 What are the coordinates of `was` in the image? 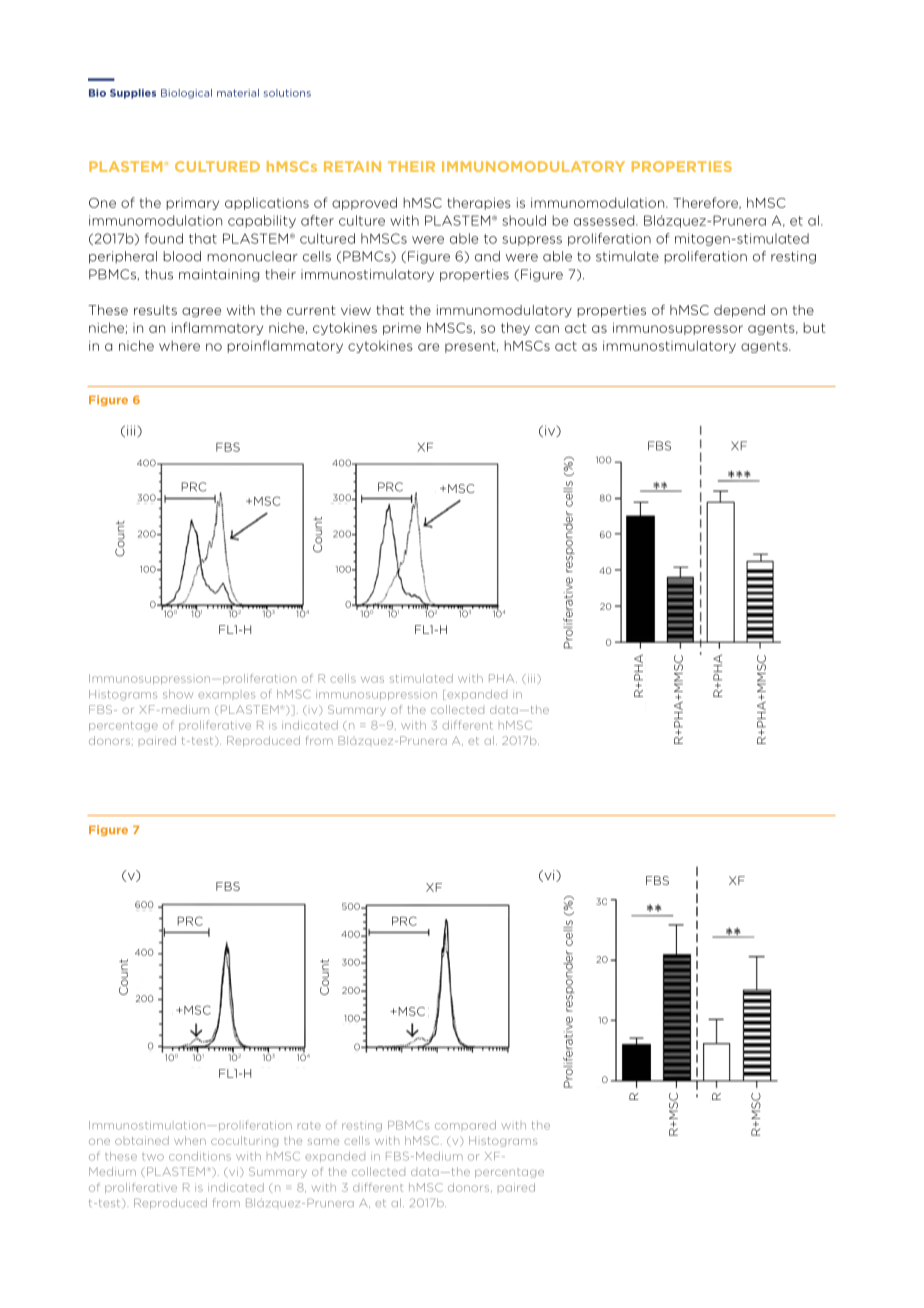 It's located at (372, 679).
